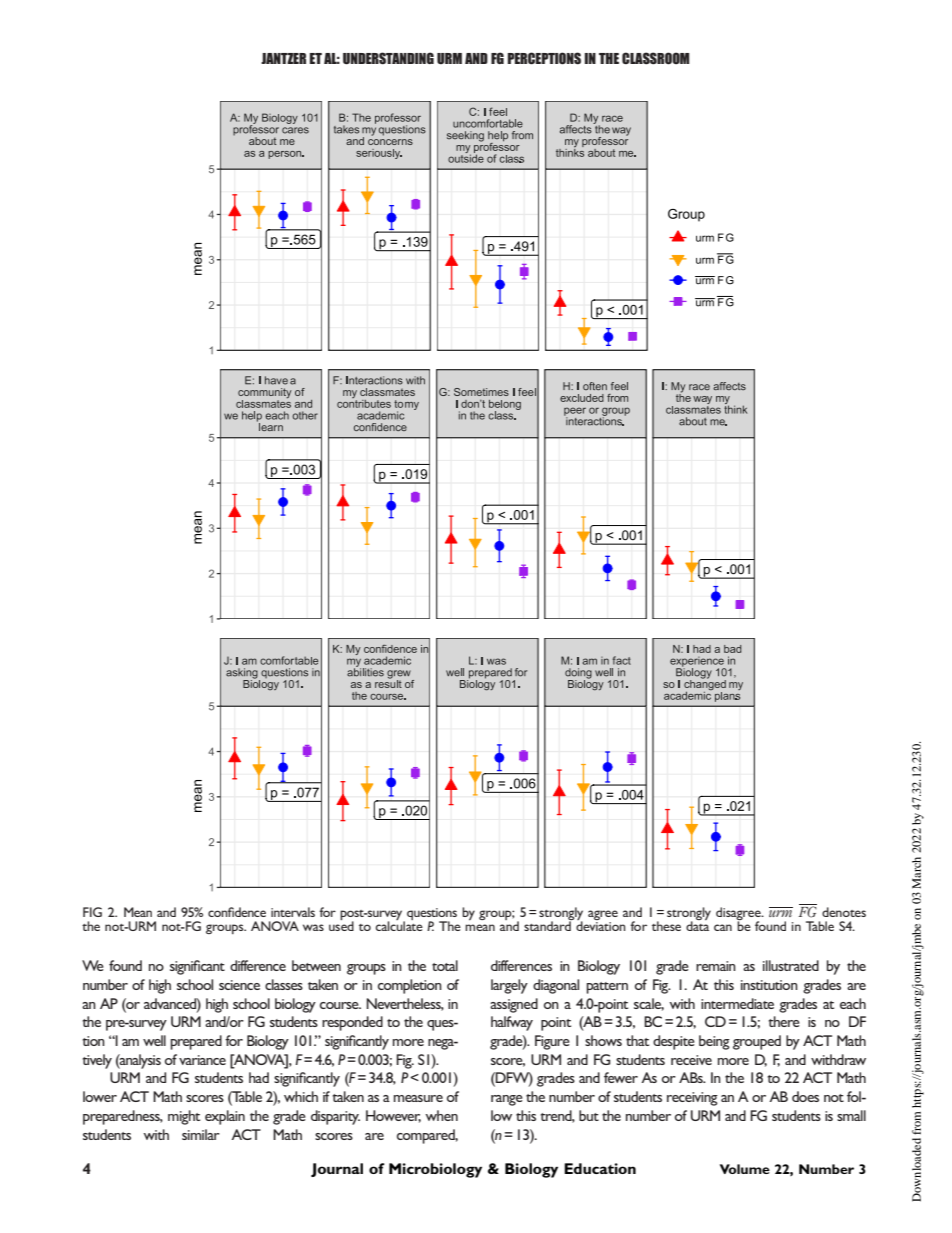  Describe the element at coordinates (791, 965) in the page. I see `illustrated` at that location.
